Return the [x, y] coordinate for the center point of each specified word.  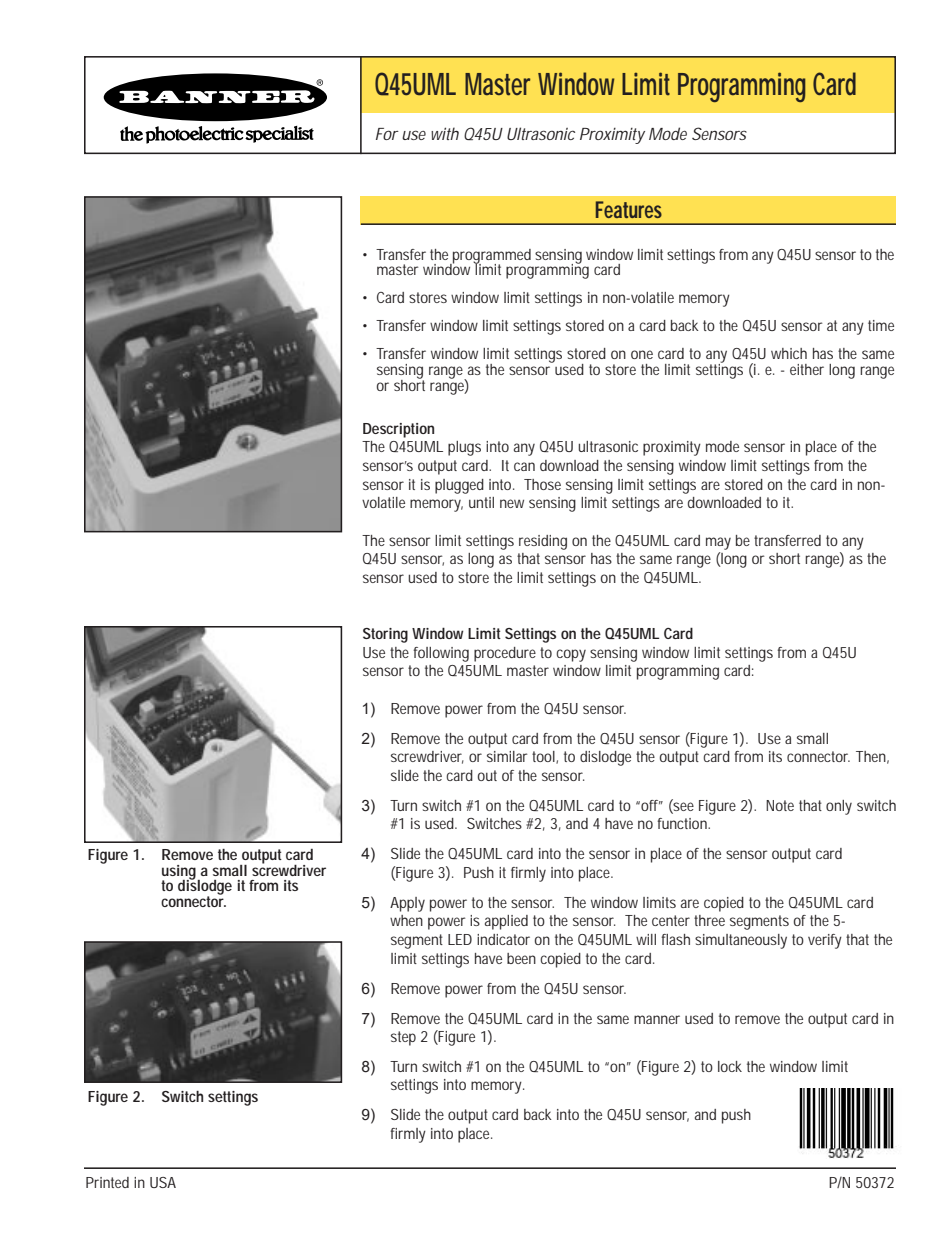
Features [629, 209]
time [881, 325]
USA [163, 1182]
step [403, 1038]
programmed [491, 257]
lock [730, 1066]
